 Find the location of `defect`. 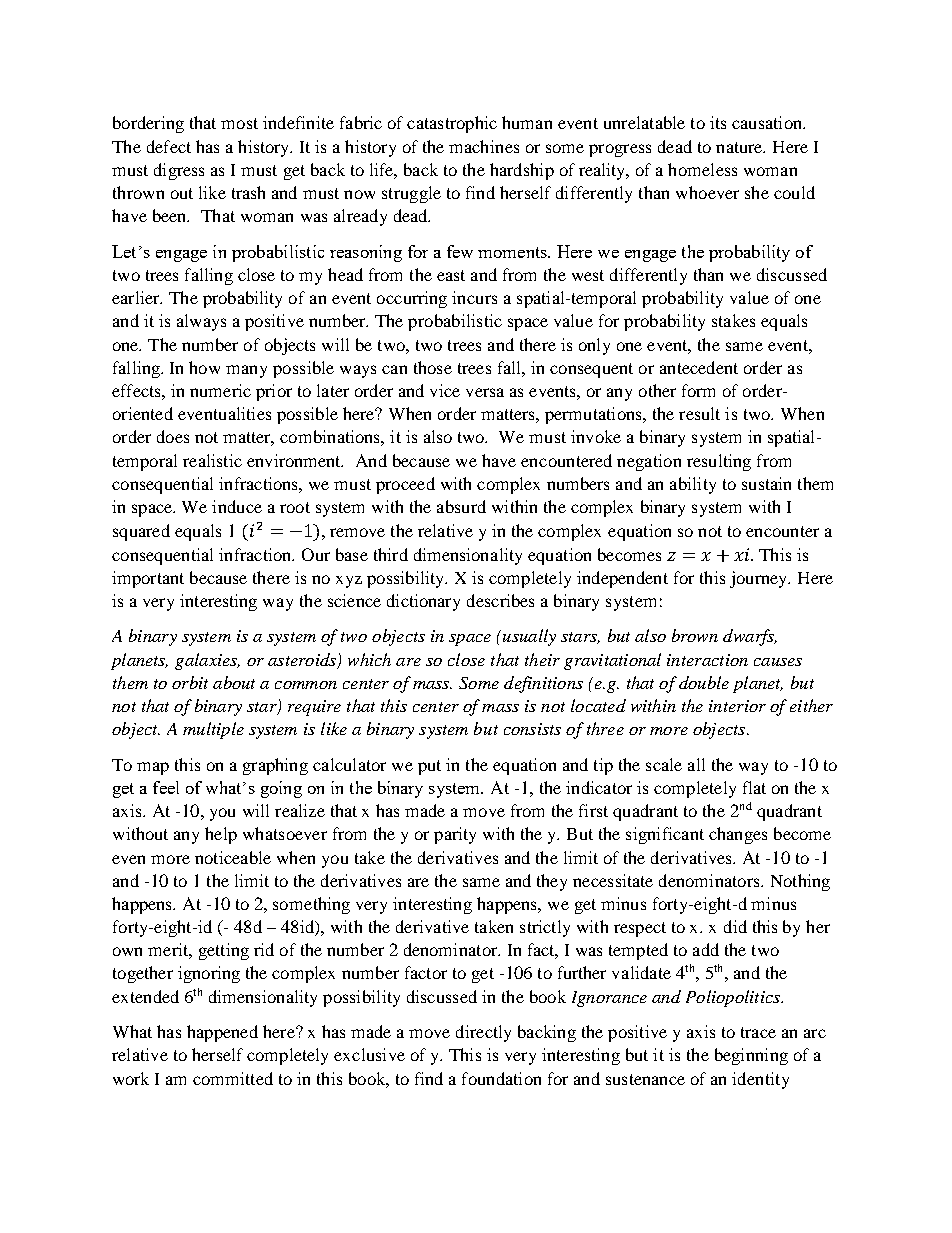

defect is located at coordinates (169, 146).
